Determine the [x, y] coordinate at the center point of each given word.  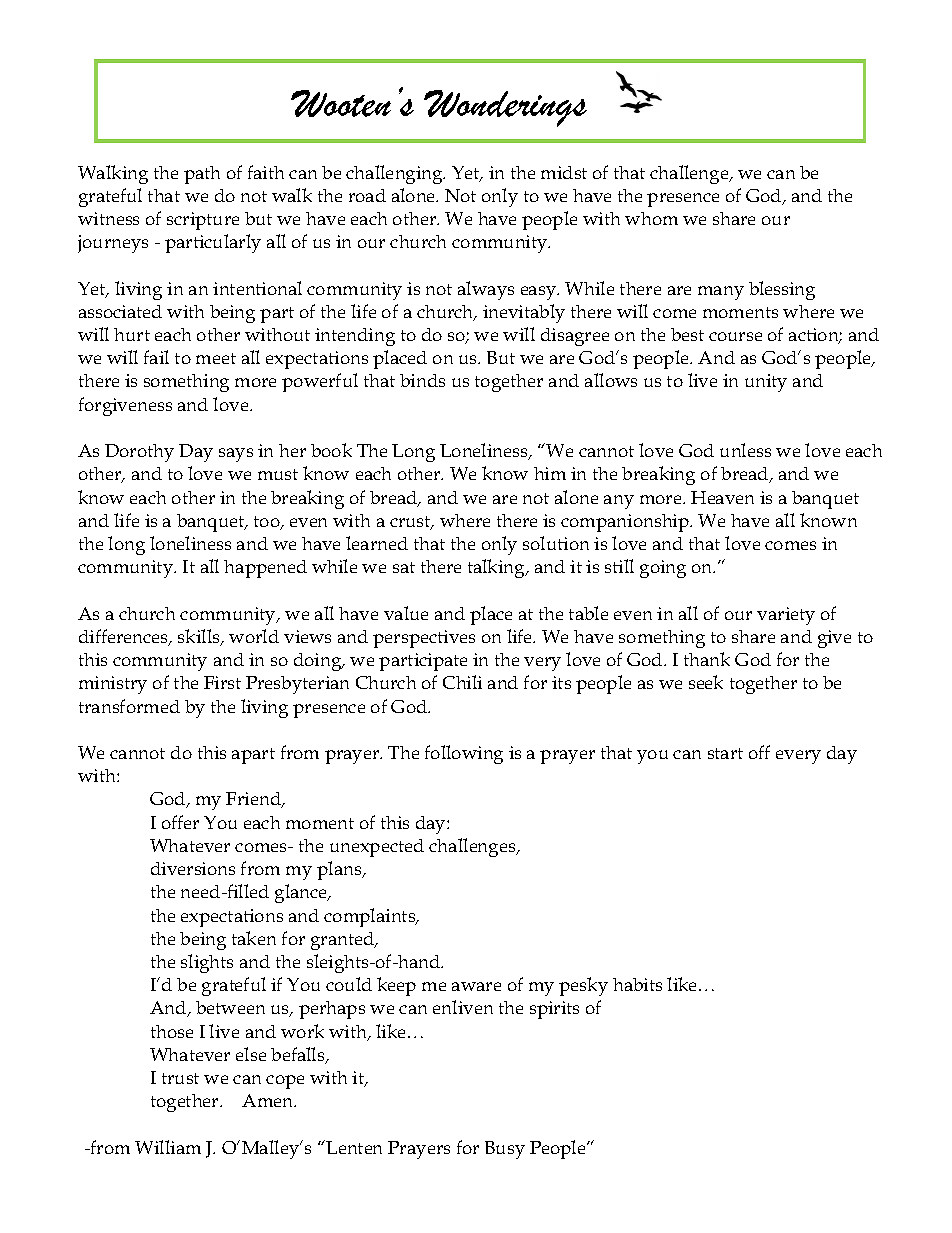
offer [180, 822]
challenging [395, 174]
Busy [505, 1150]
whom [651, 218]
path [202, 175]
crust [411, 523]
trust [180, 1078]
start [725, 753]
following [464, 754]
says [236, 455]
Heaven [722, 497]
